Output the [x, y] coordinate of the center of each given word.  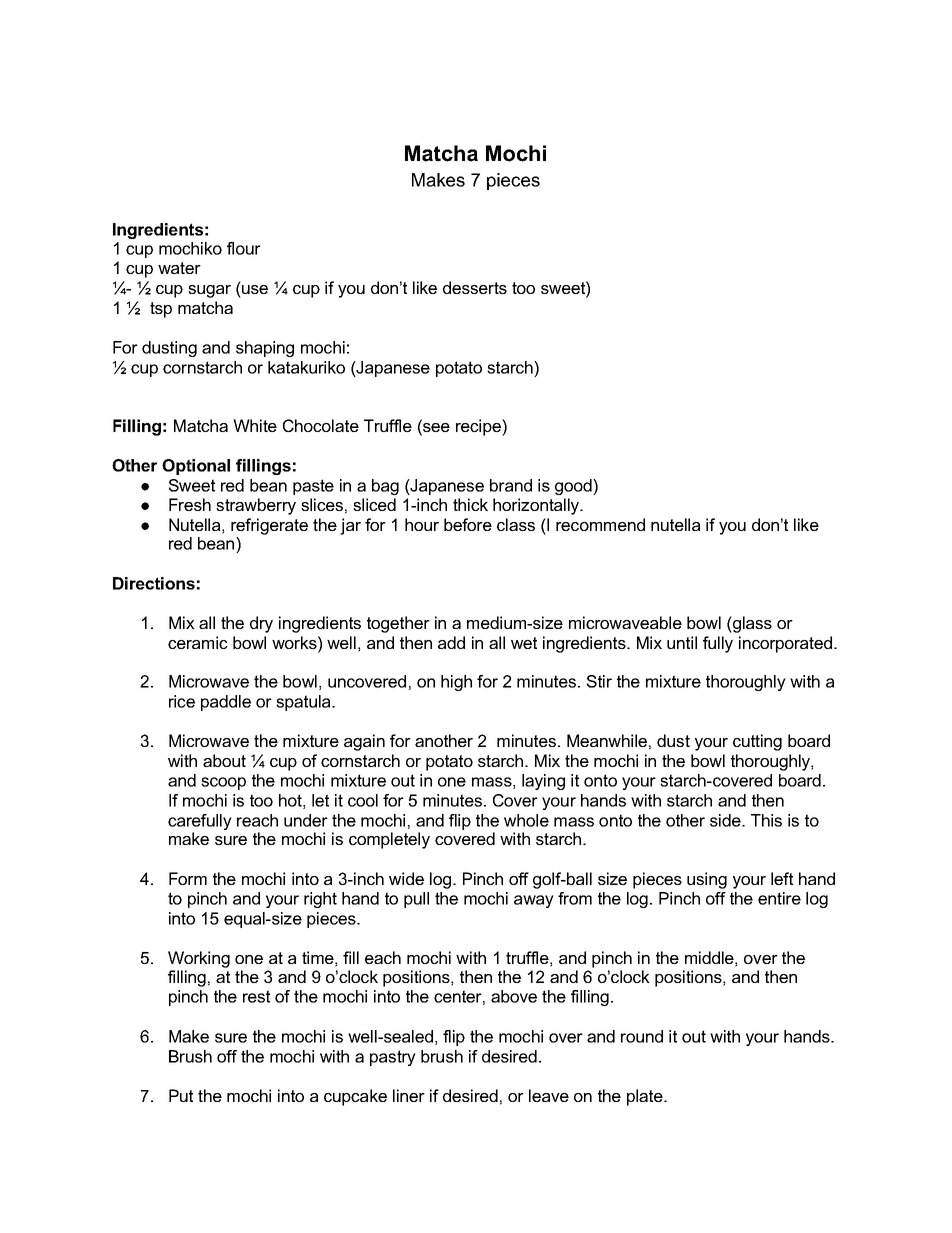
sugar [209, 291]
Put [181, 1095]
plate [646, 1097]
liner [409, 1095]
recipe [479, 427]
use [255, 289]
